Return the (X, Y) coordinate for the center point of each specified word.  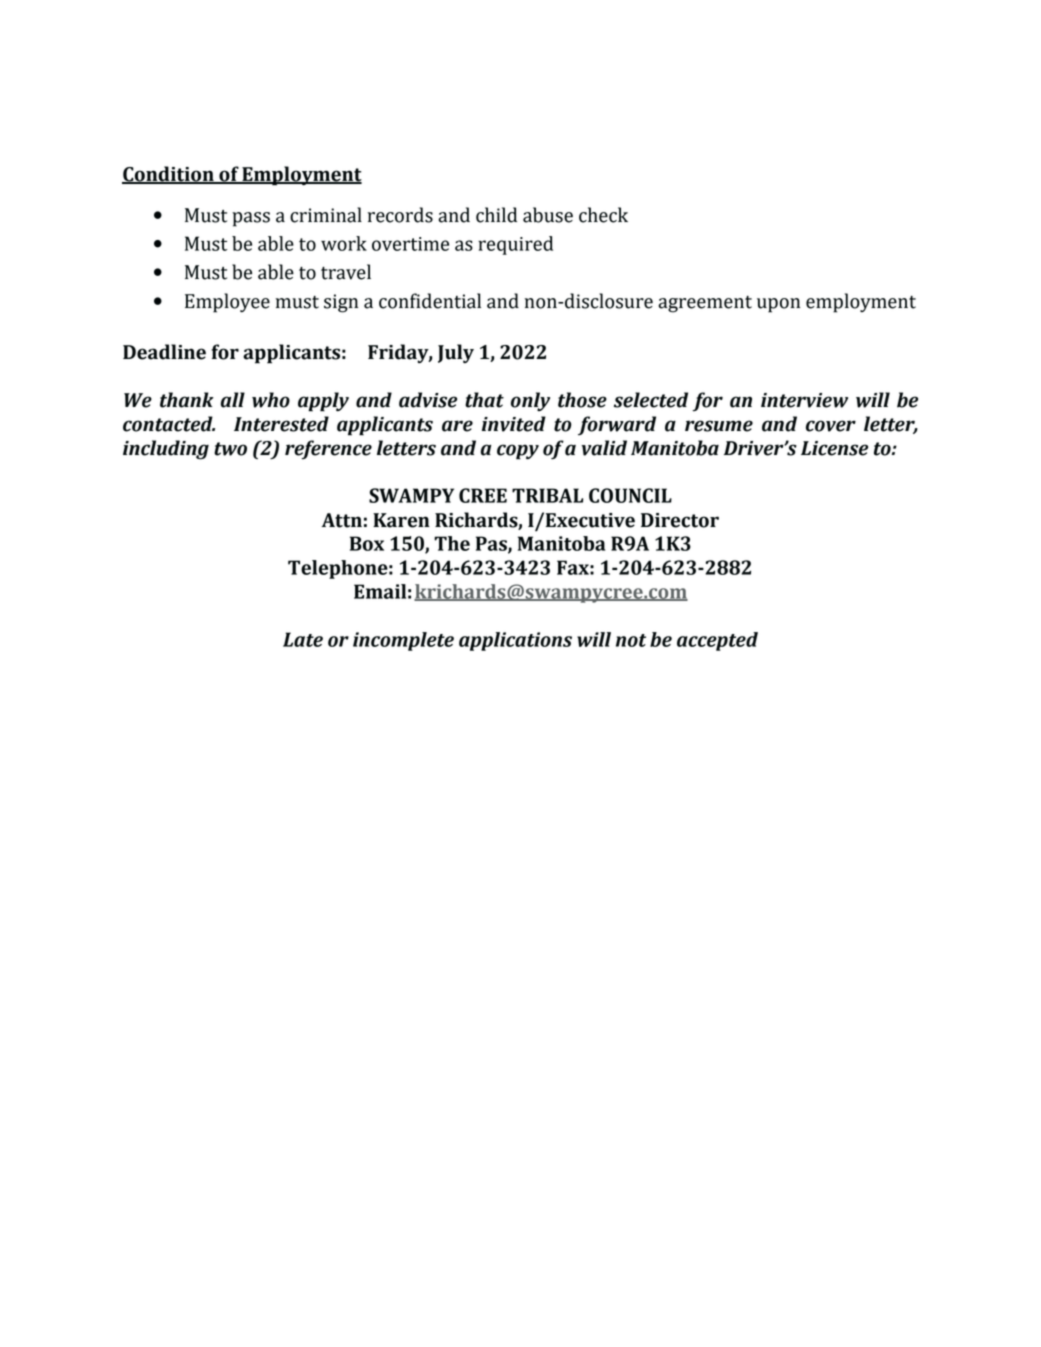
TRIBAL (547, 495)
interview (804, 400)
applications (515, 641)
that (484, 400)
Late (303, 639)
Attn (342, 520)
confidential (430, 301)
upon (778, 305)
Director (680, 520)
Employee (227, 303)
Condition (169, 175)
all (233, 400)
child (496, 215)
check (603, 215)
